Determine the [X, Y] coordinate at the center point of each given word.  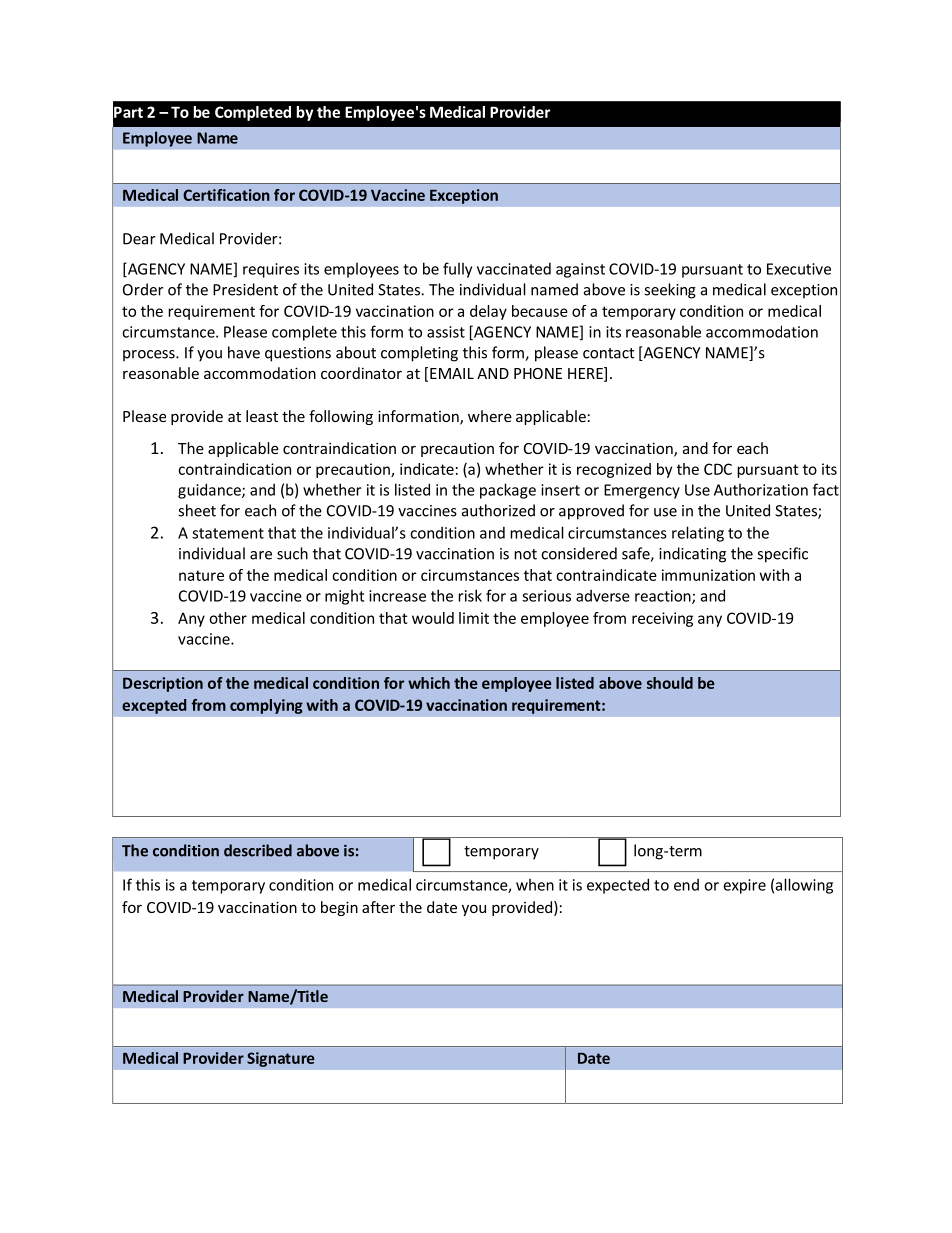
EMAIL [452, 373]
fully [457, 270]
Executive [799, 269]
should [670, 683]
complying [266, 706]
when [535, 885]
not [525, 554]
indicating [692, 555]
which [429, 683]
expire [744, 886]
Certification [226, 195]
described [258, 850]
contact [609, 353]
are [261, 555]
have [244, 352]
